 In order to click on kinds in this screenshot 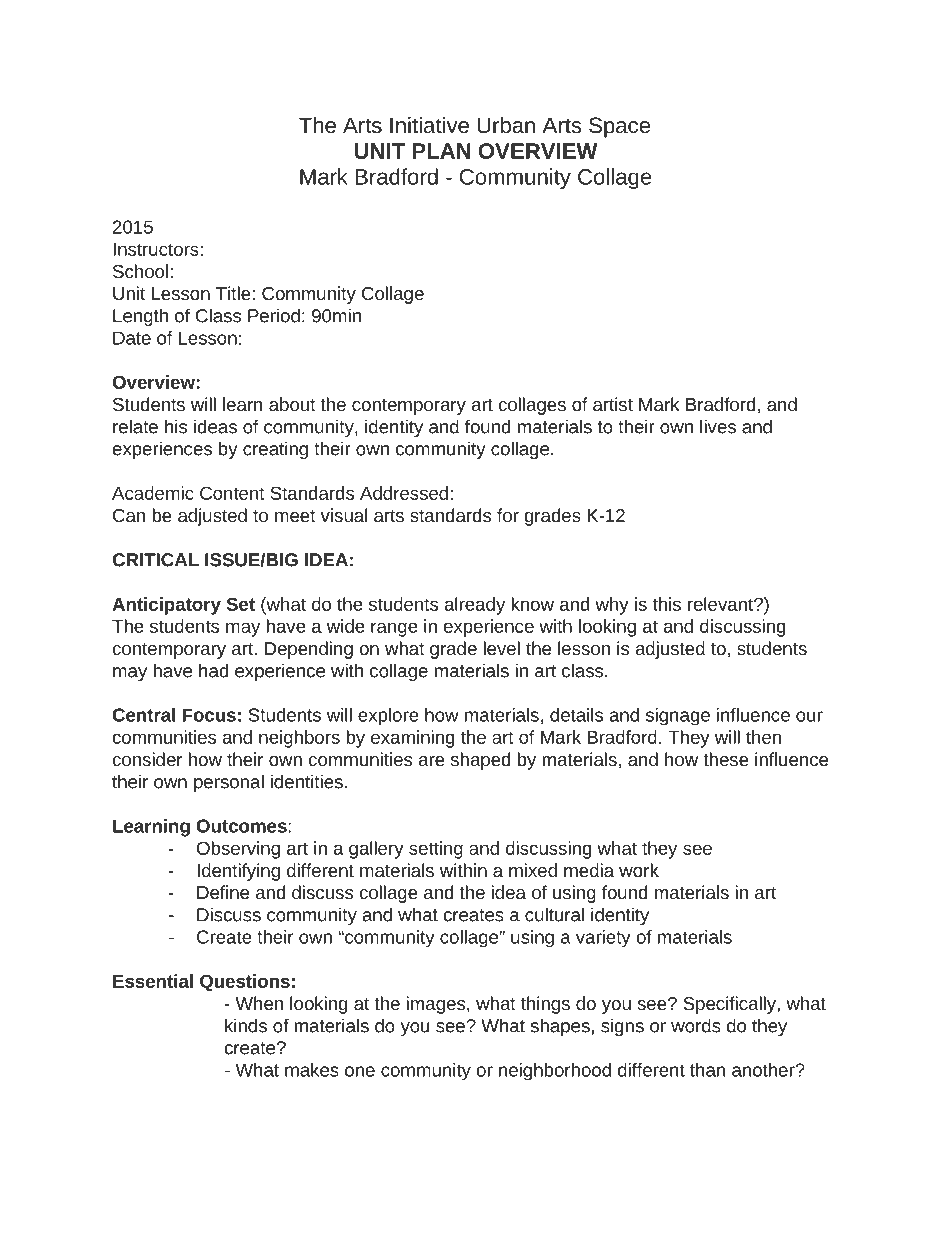, I will do `click(246, 1025)`.
